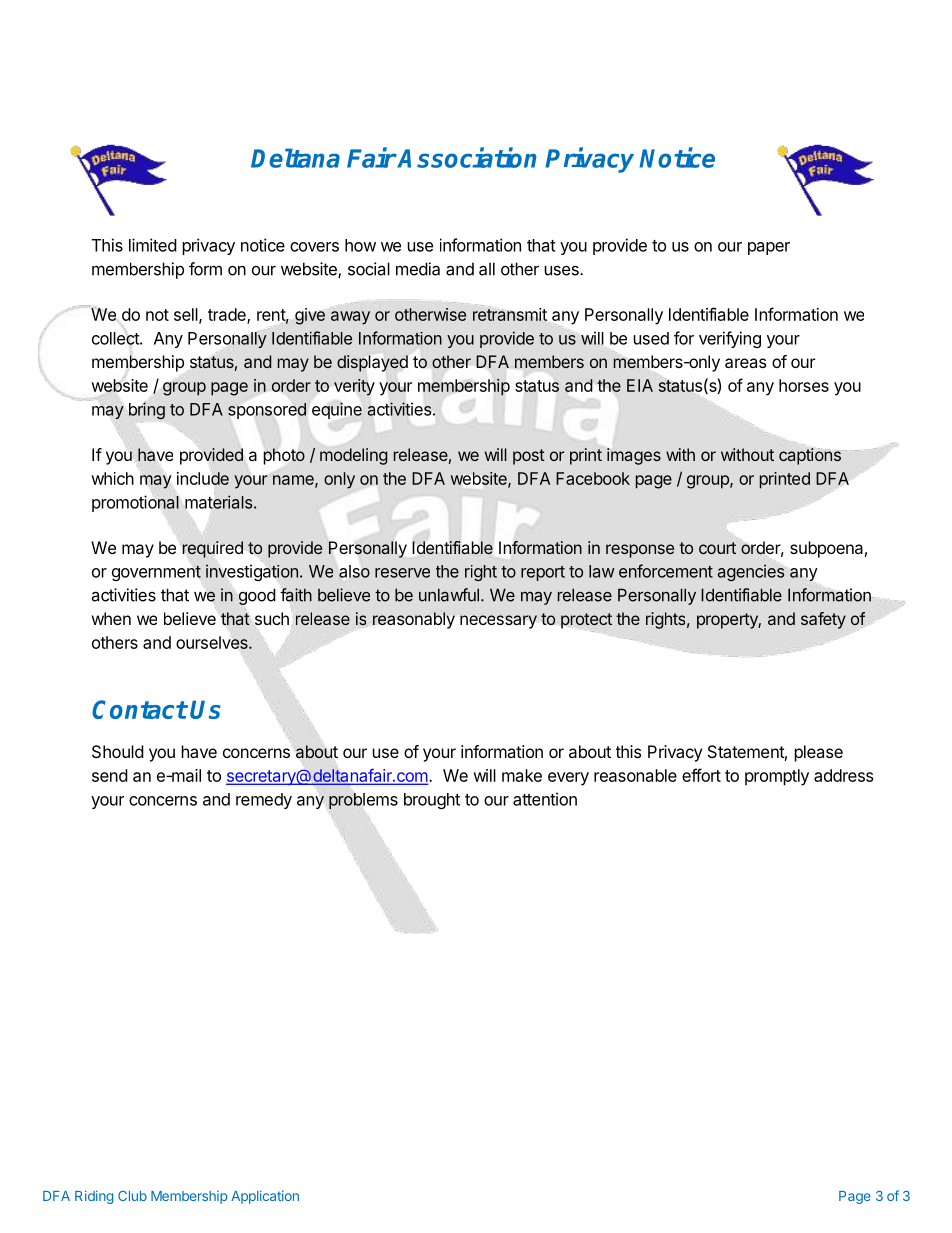 The height and width of the screenshot is (1233, 952). What do you see at coordinates (777, 777) in the screenshot?
I see `promptly` at bounding box center [777, 777].
